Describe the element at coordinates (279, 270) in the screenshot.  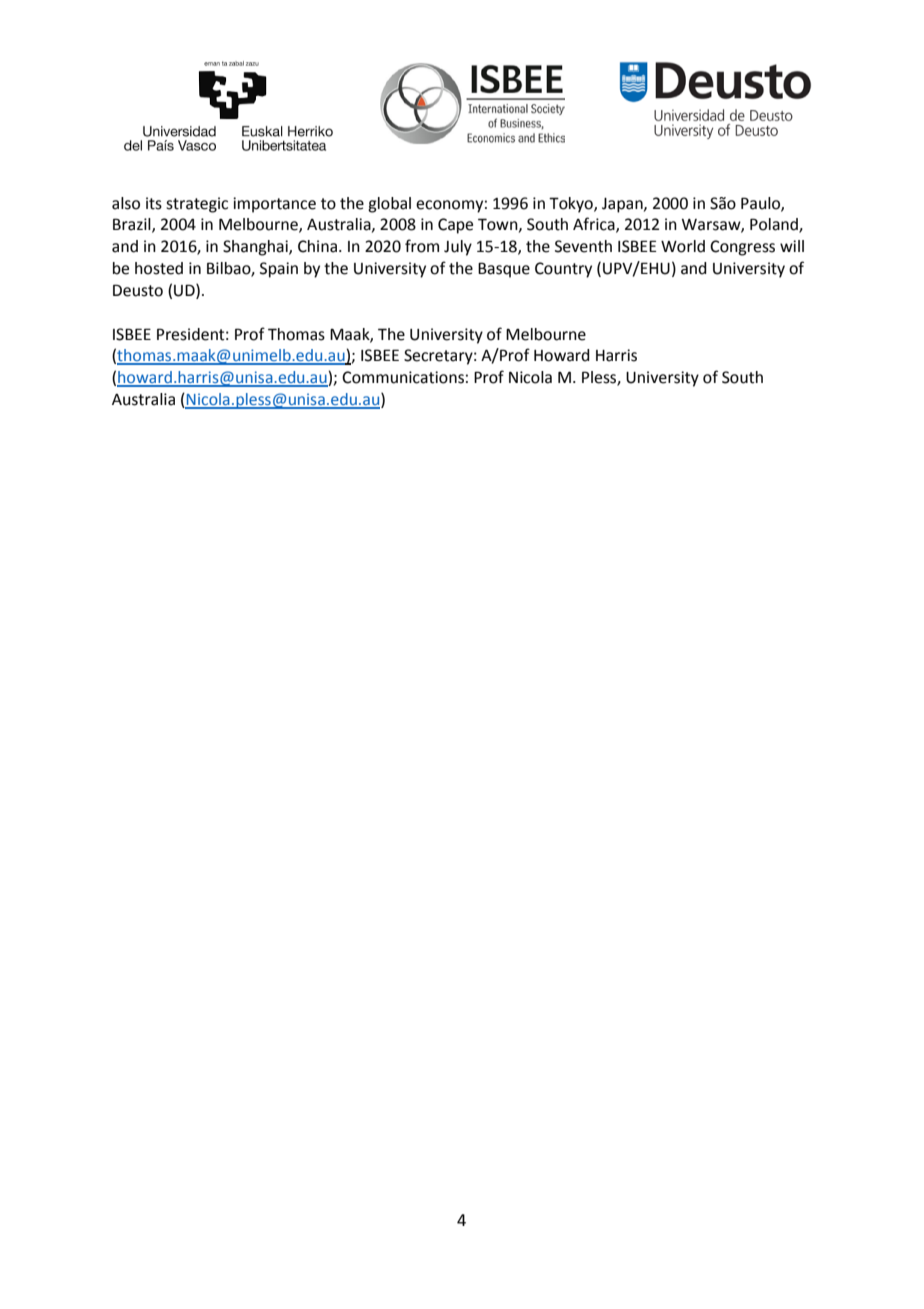
I see `Spain` at that location.
